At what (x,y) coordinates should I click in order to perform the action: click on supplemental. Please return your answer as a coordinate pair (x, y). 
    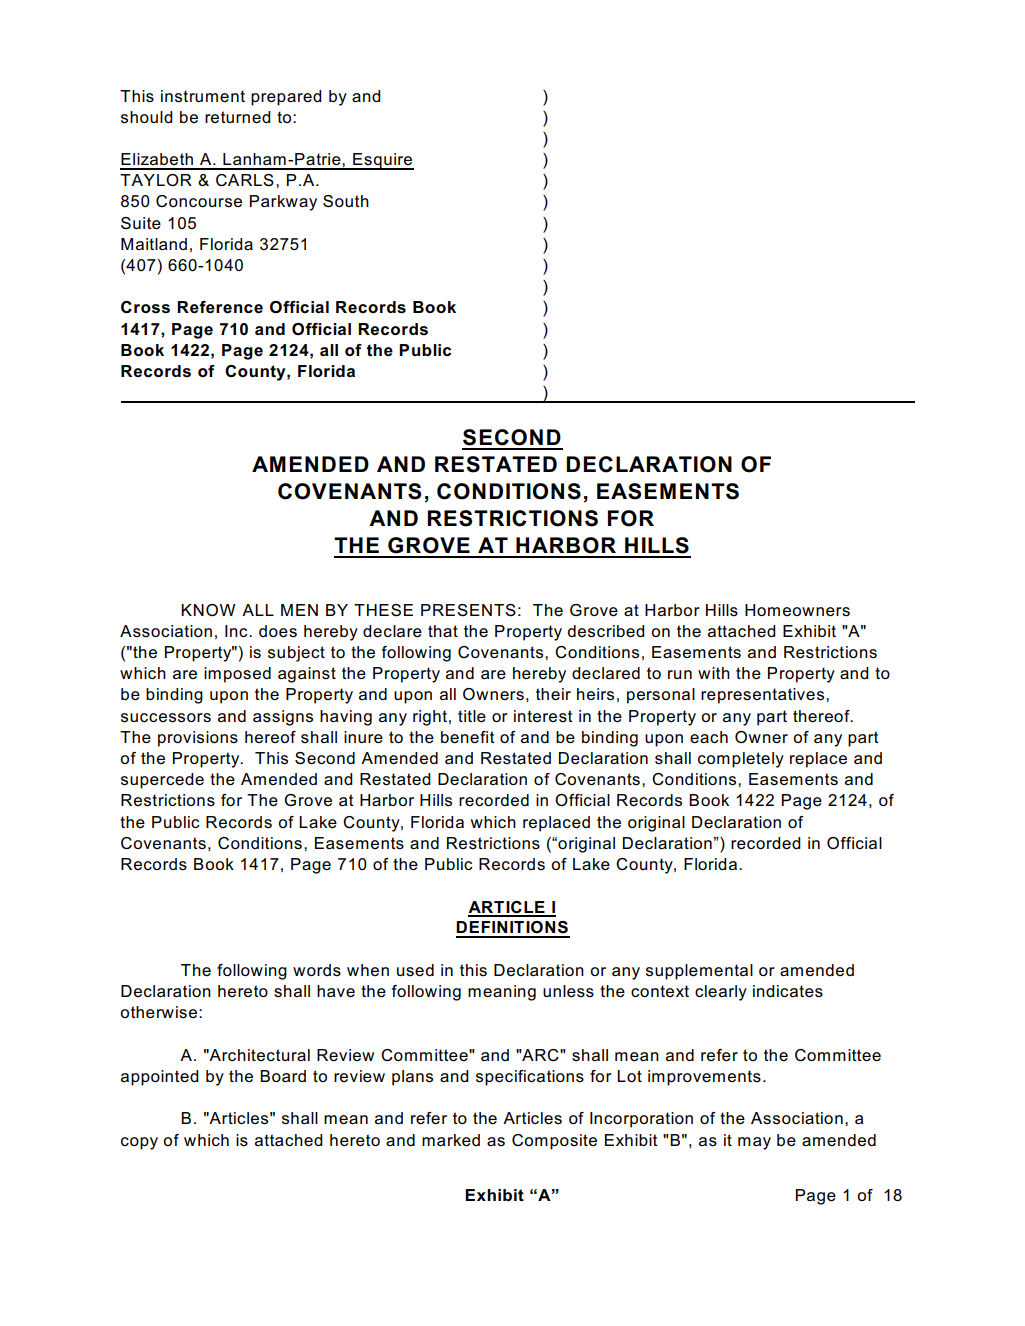
    Looking at the image, I should click on (699, 972).
